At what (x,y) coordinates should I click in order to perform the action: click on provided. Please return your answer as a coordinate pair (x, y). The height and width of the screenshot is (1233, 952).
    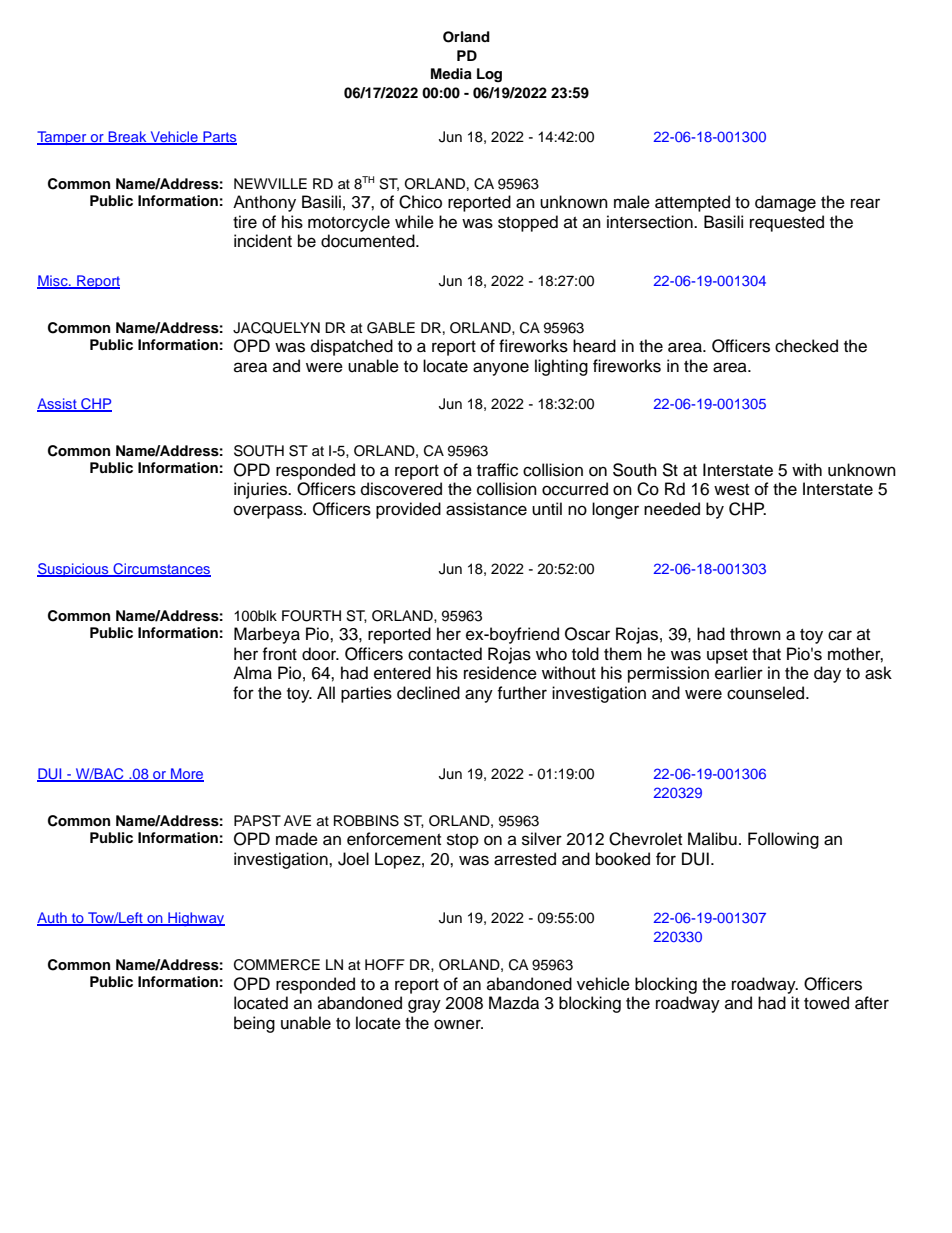
    Looking at the image, I should click on (408, 510).
